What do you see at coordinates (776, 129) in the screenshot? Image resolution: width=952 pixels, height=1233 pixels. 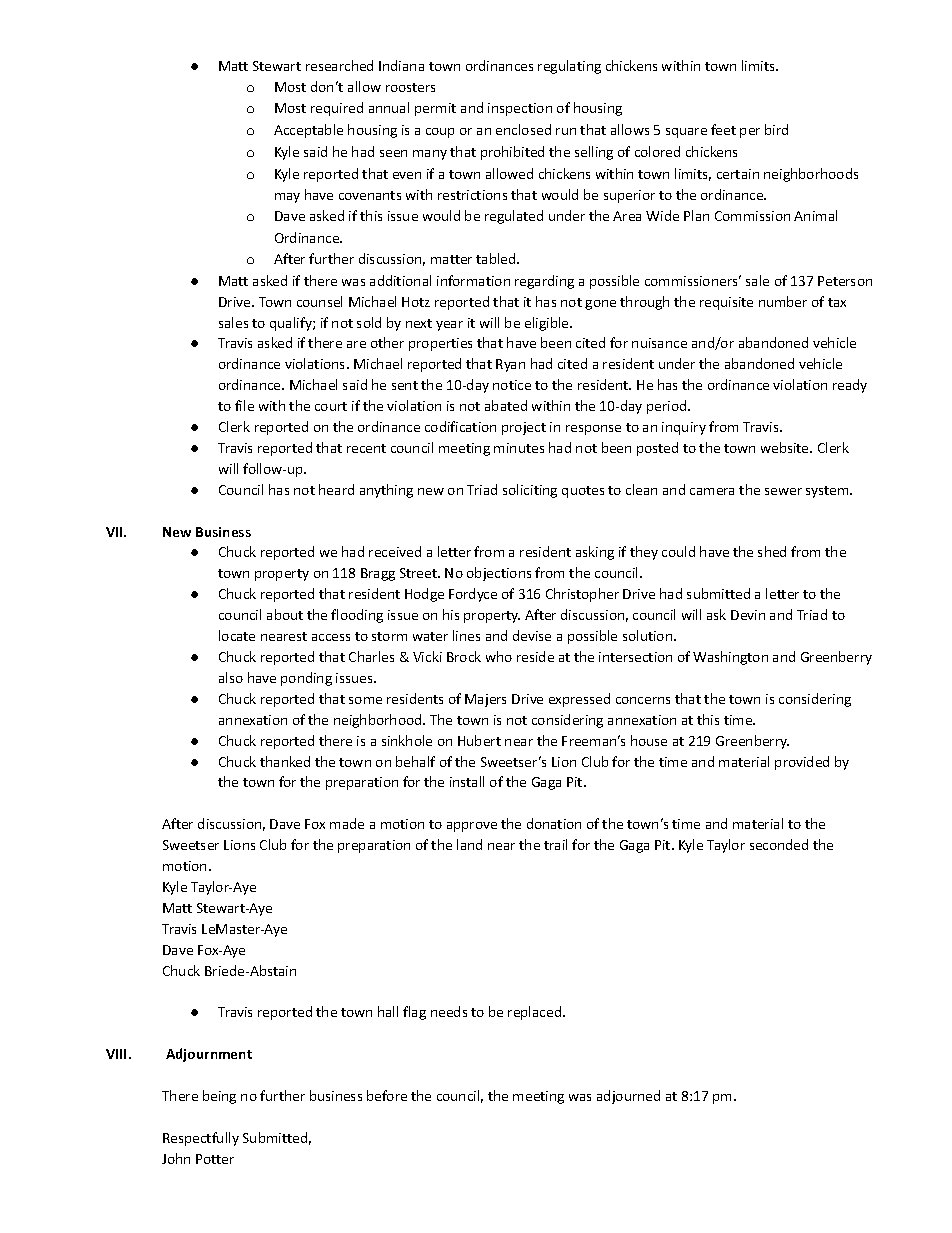 I see `bird` at bounding box center [776, 129].
